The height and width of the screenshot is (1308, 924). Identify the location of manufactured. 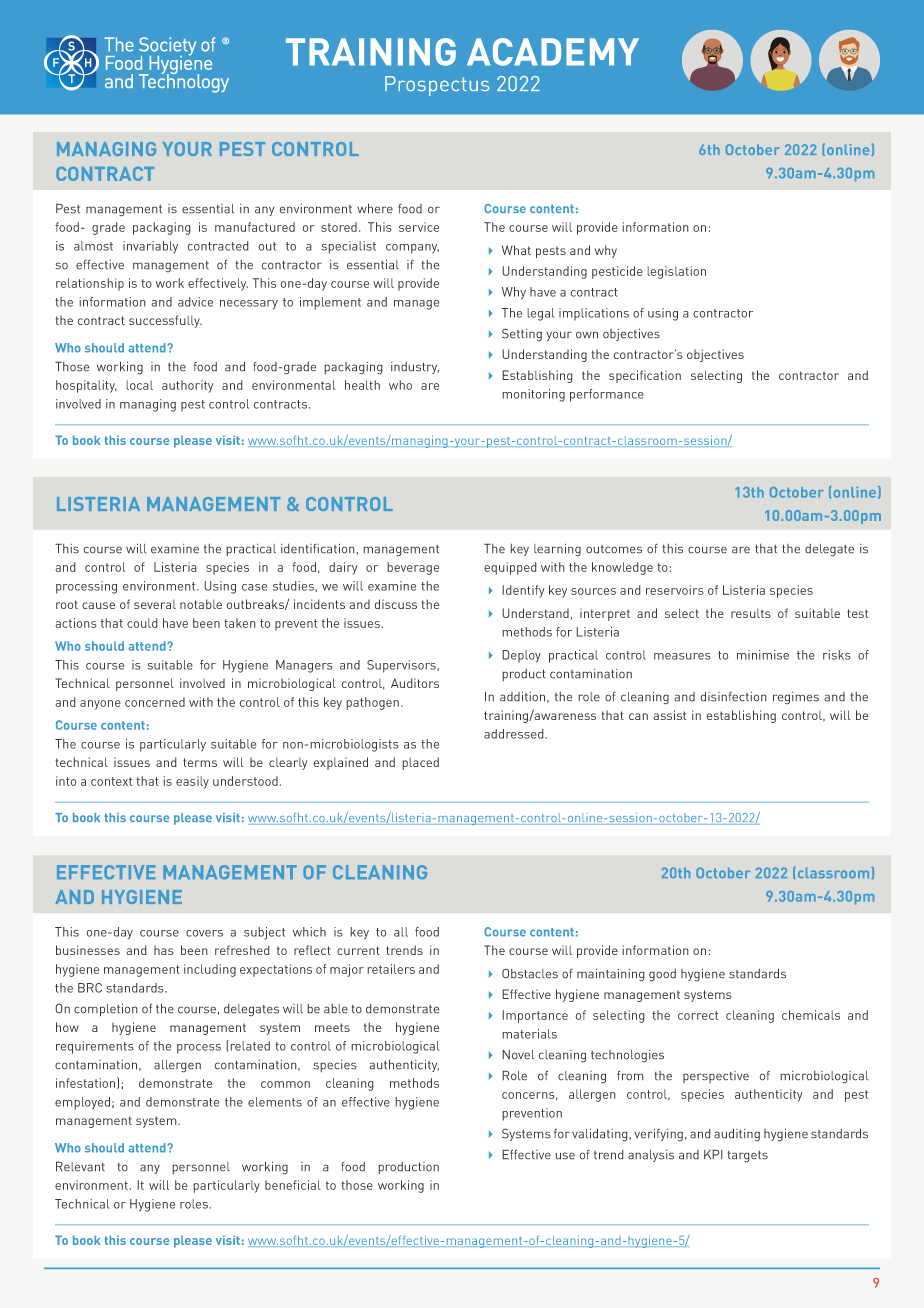
(255, 227).
